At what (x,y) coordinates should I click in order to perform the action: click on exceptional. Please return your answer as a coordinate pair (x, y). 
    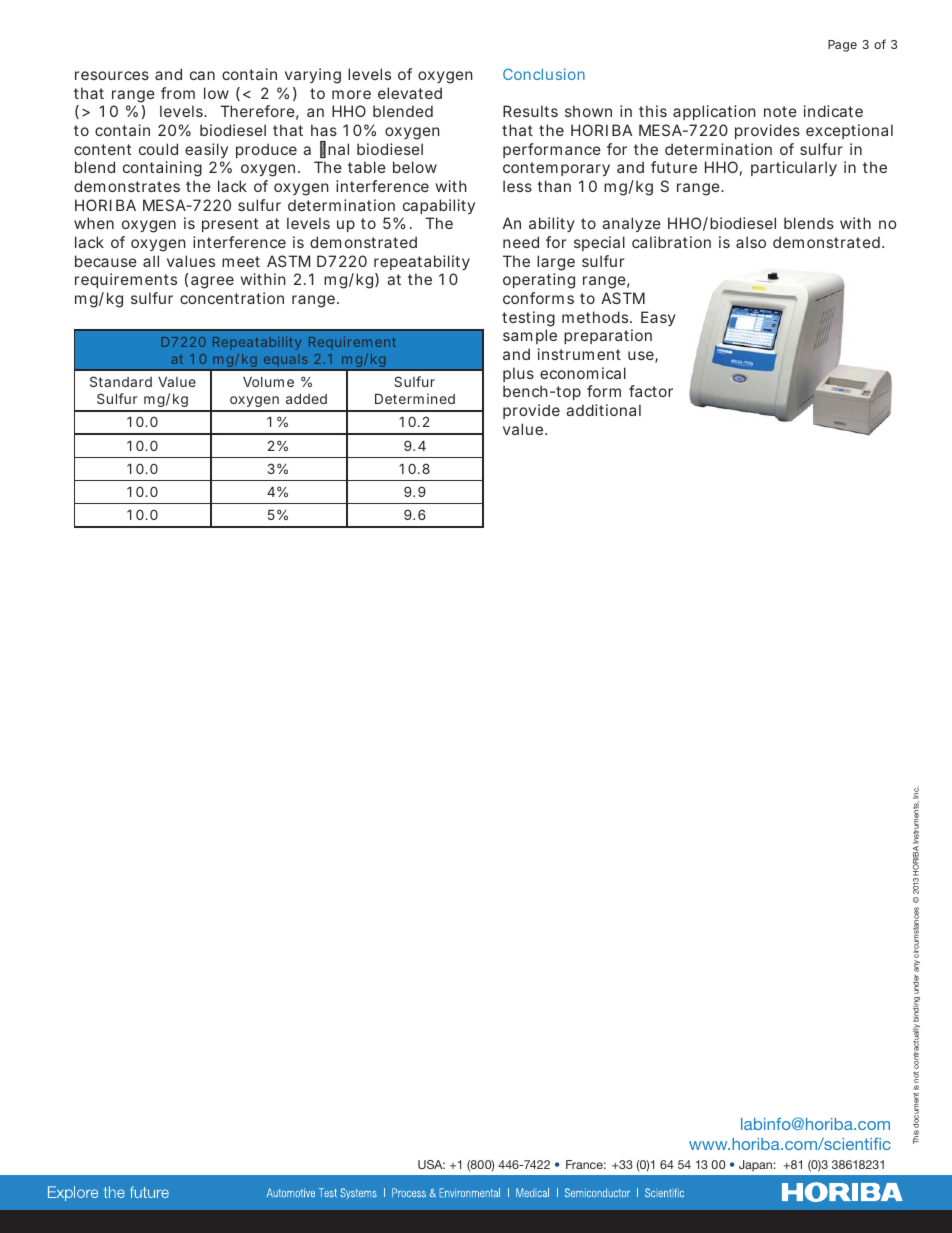
    Looking at the image, I should click on (849, 131).
